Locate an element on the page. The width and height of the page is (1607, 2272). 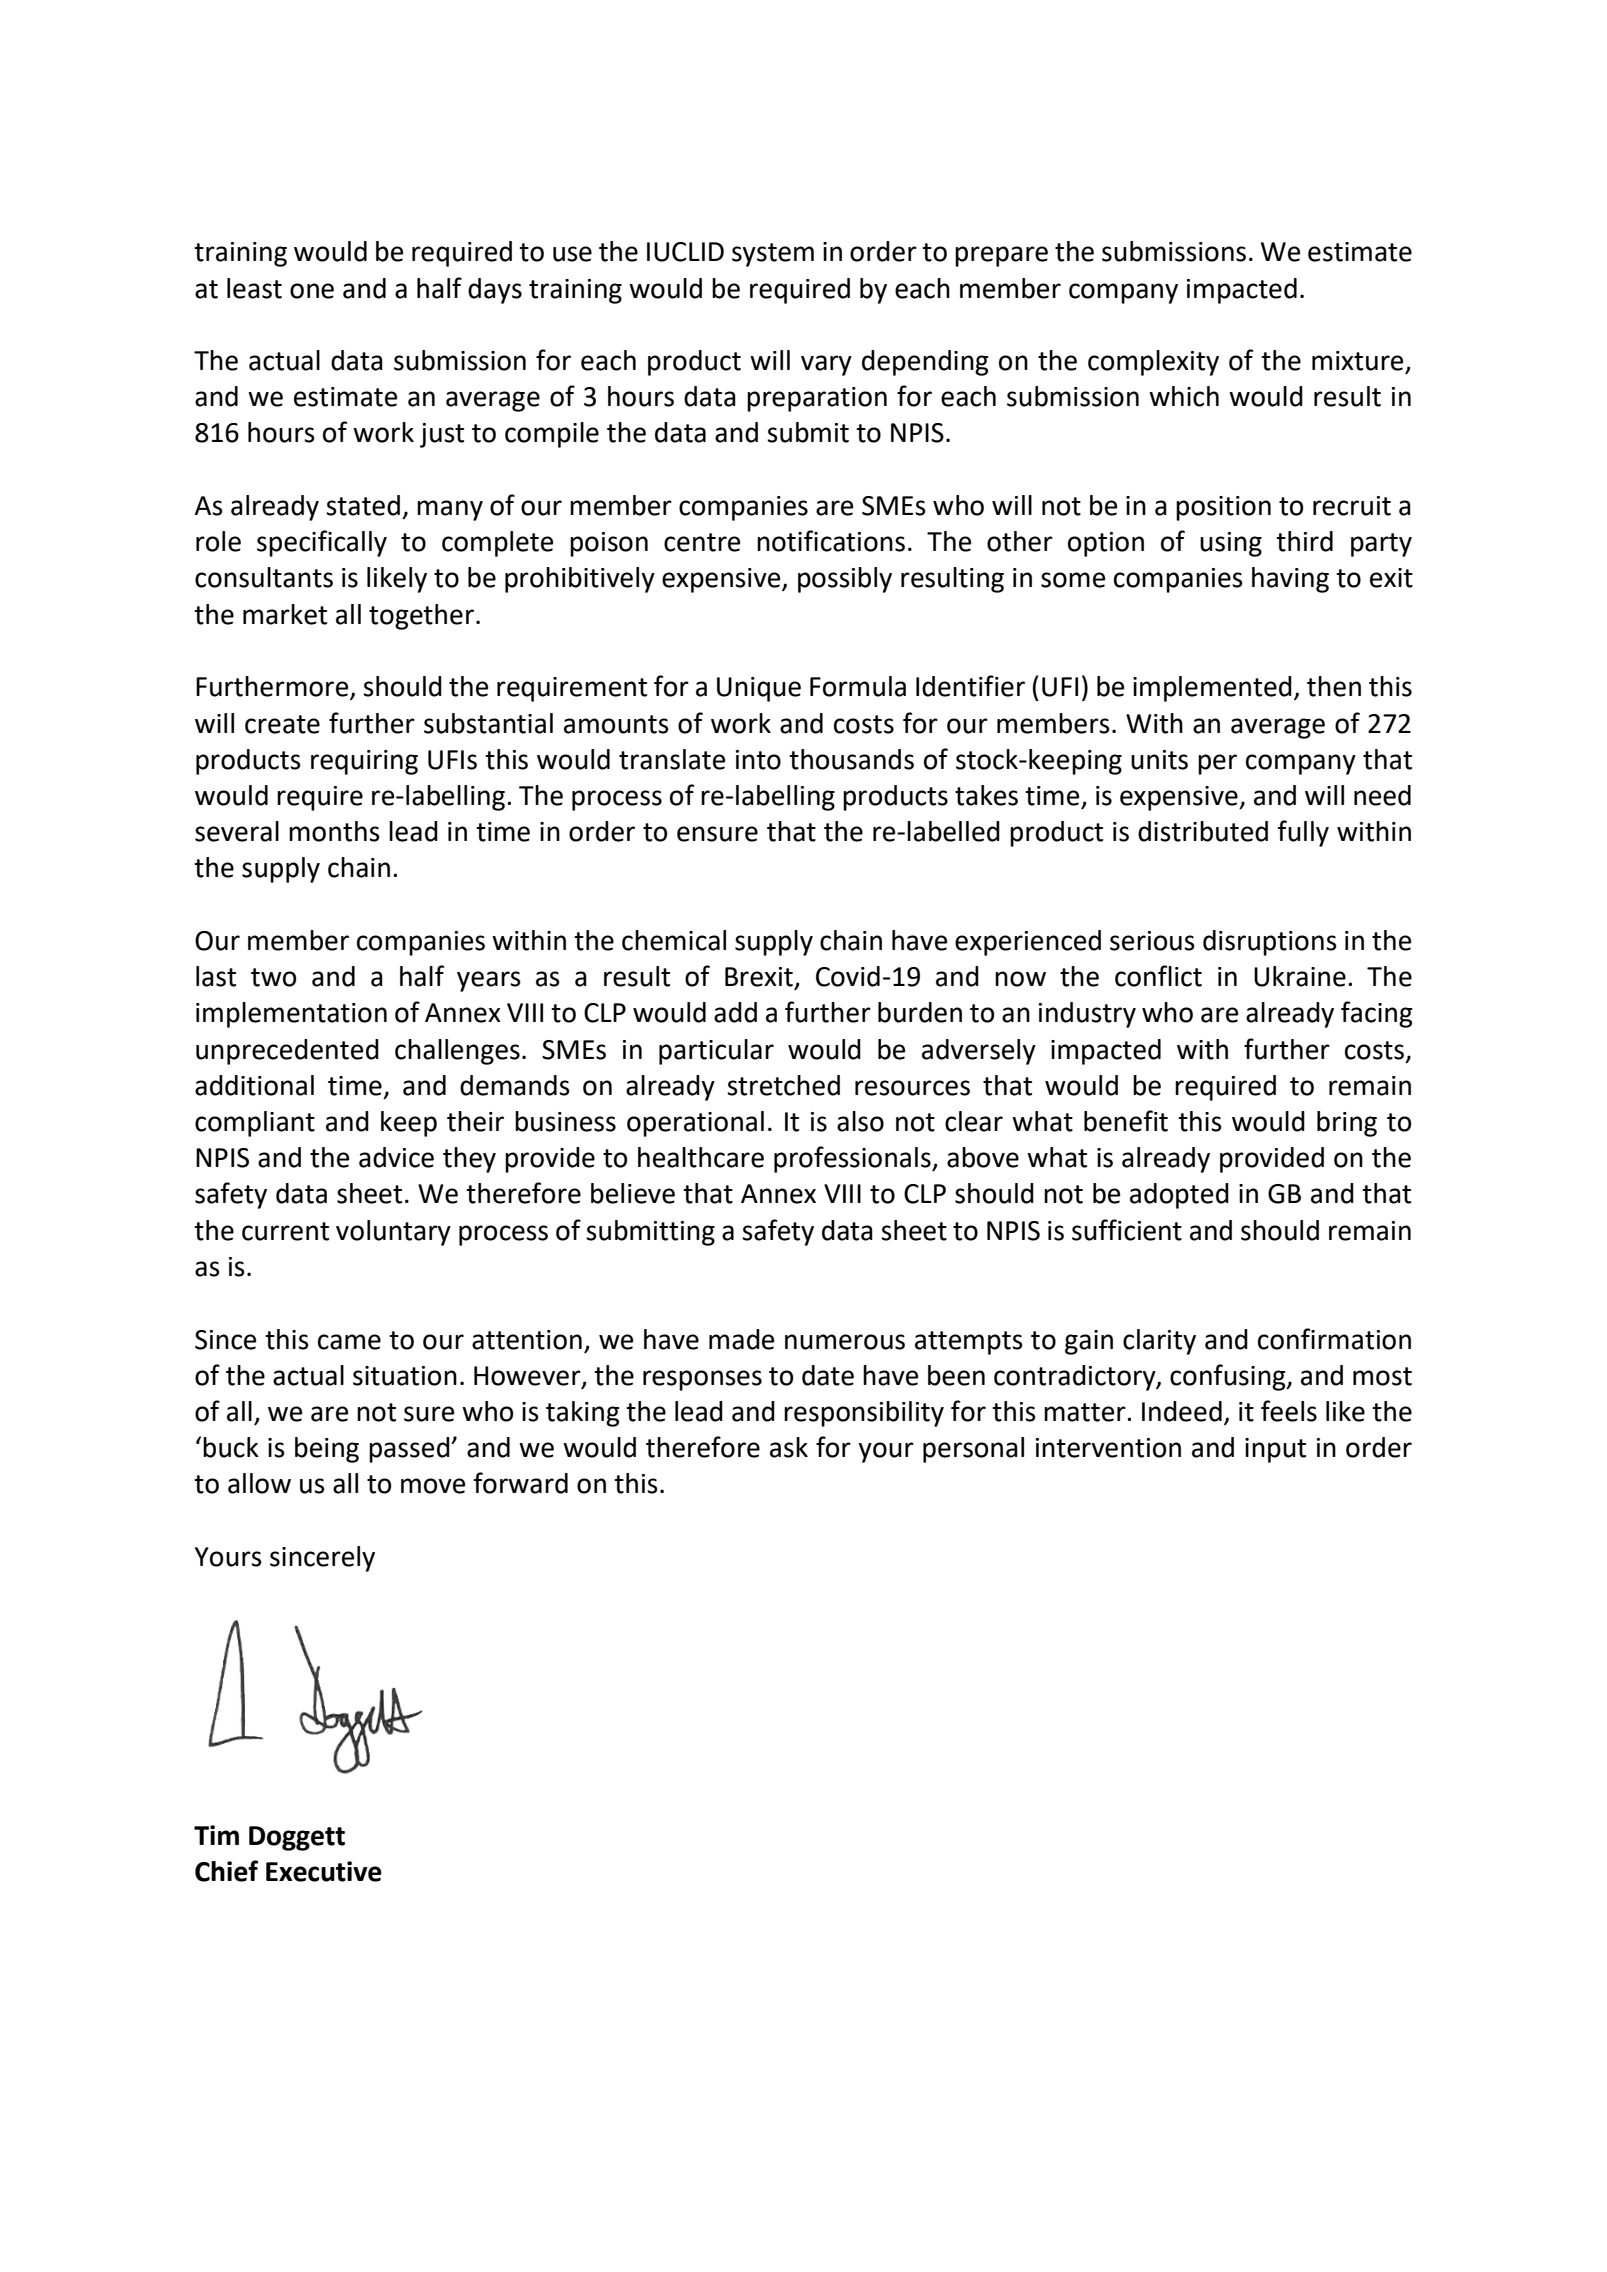
ask is located at coordinates (789, 1447).
